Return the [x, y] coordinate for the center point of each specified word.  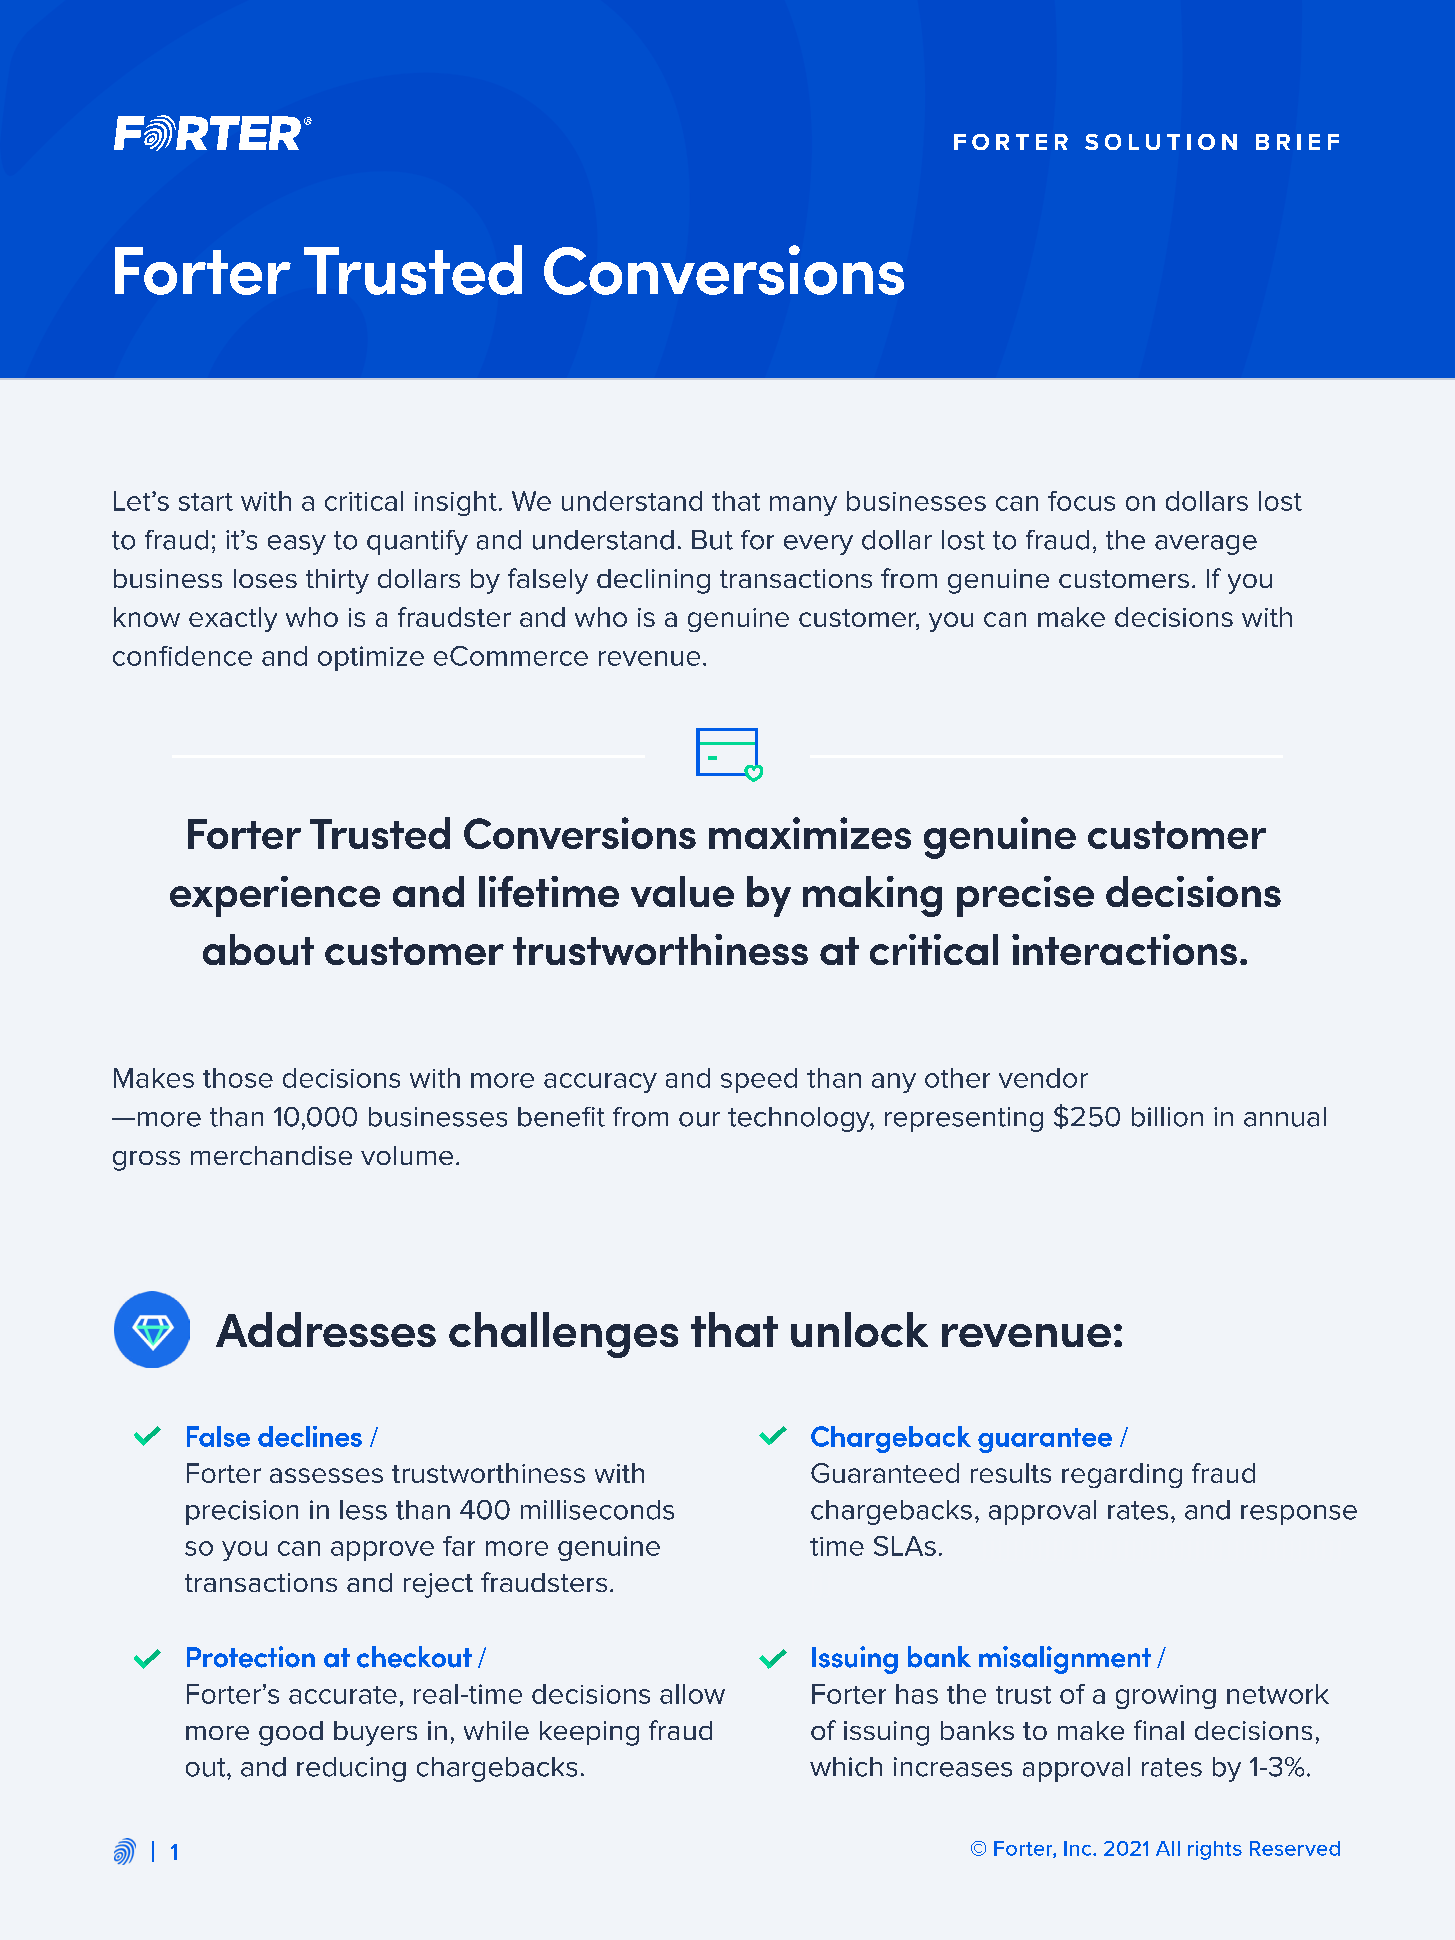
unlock [859, 1329]
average [1206, 545]
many [803, 506]
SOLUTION [1161, 142]
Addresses [326, 1329]
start [206, 502]
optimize [371, 658]
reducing [351, 1769]
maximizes [810, 833]
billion [1167, 1117]
